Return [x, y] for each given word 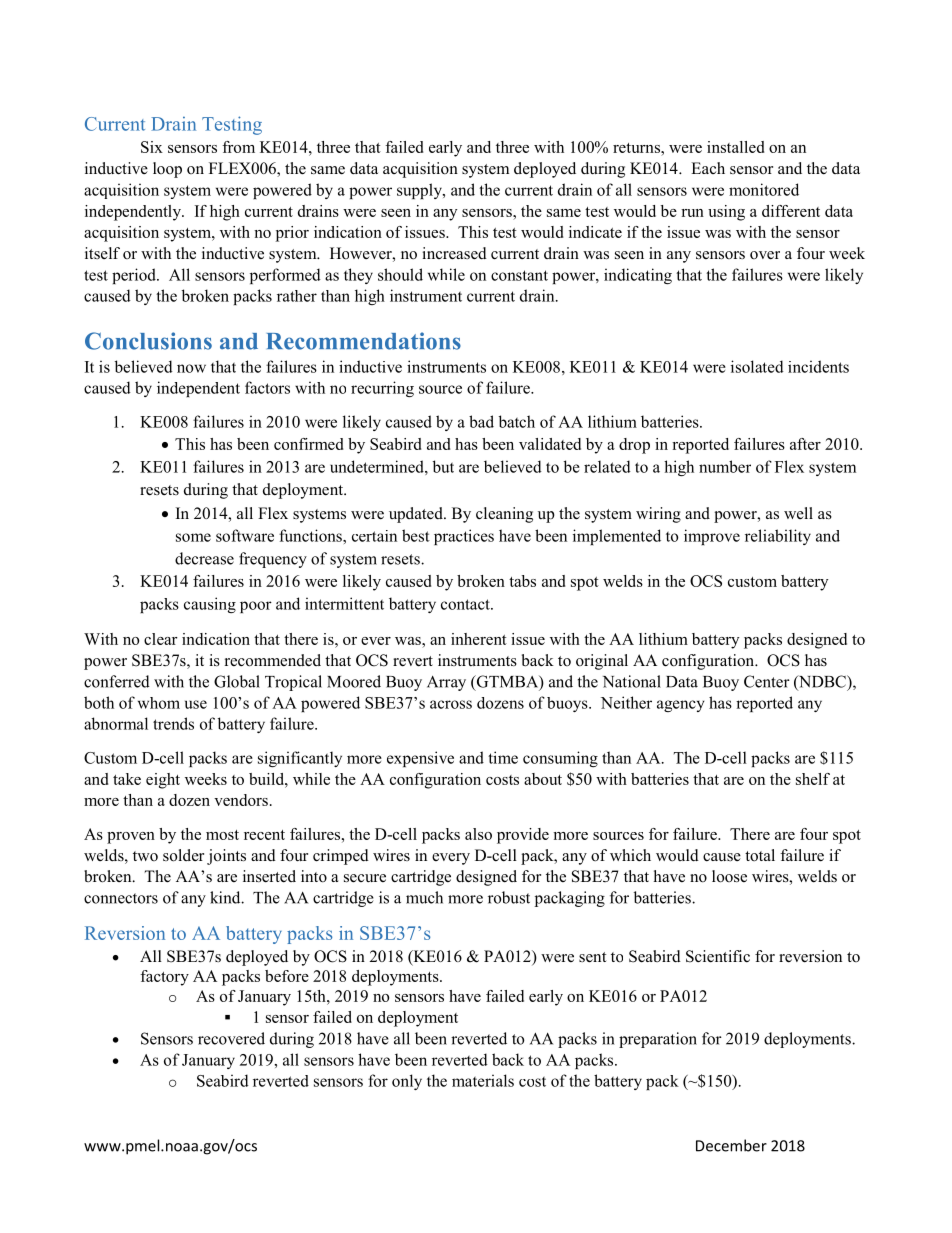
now [191, 368]
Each [708, 168]
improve [712, 537]
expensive [420, 759]
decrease [204, 558]
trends [173, 723]
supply [420, 191]
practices [464, 537]
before [287, 976]
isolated [757, 366]
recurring [382, 389]
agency [681, 706]
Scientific [718, 956]
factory [164, 978]
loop [167, 170]
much [424, 897]
